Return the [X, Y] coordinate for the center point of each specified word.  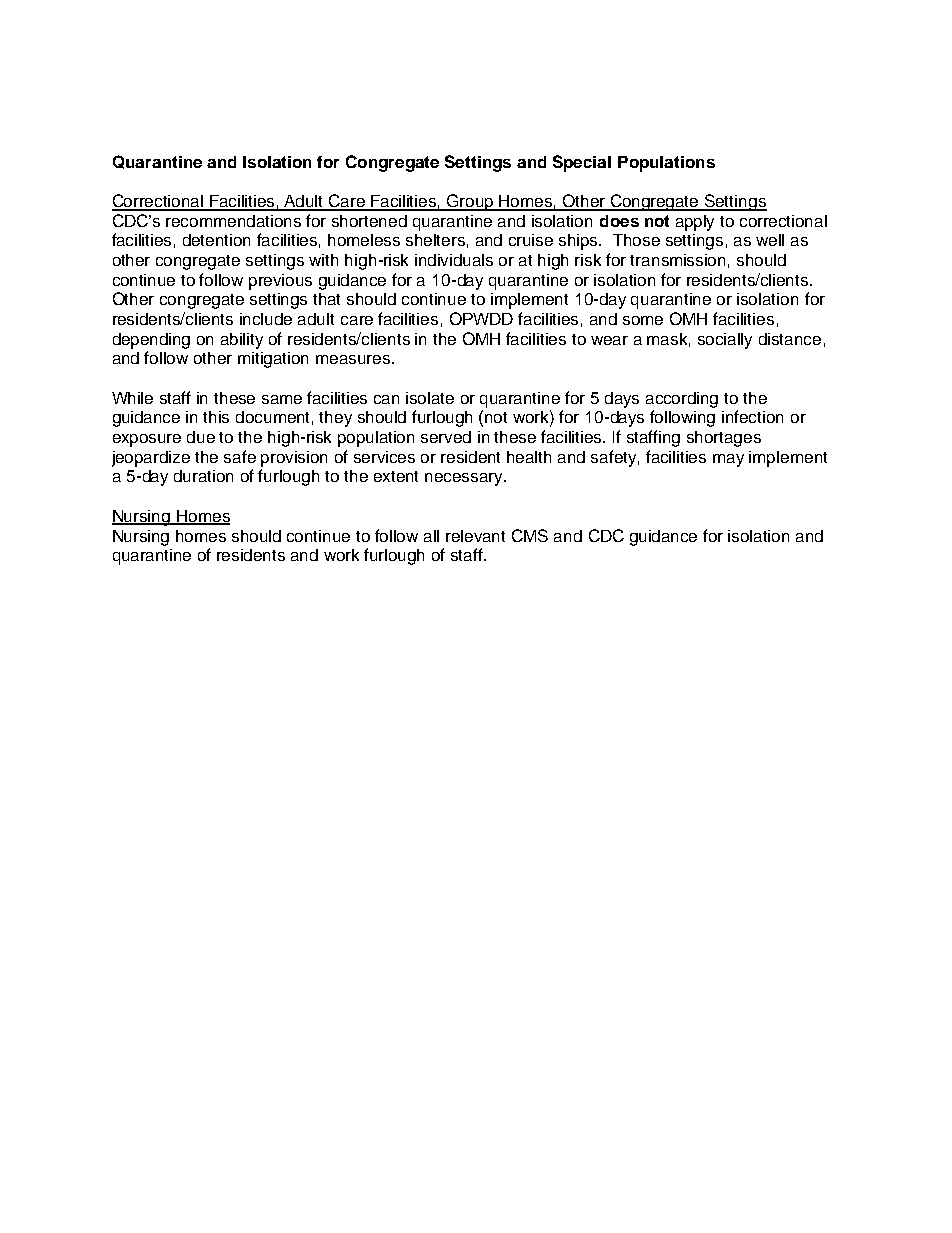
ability [242, 341]
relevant [475, 536]
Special [582, 163]
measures [354, 359]
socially [725, 341]
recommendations [233, 221]
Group [470, 202]
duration [203, 476]
